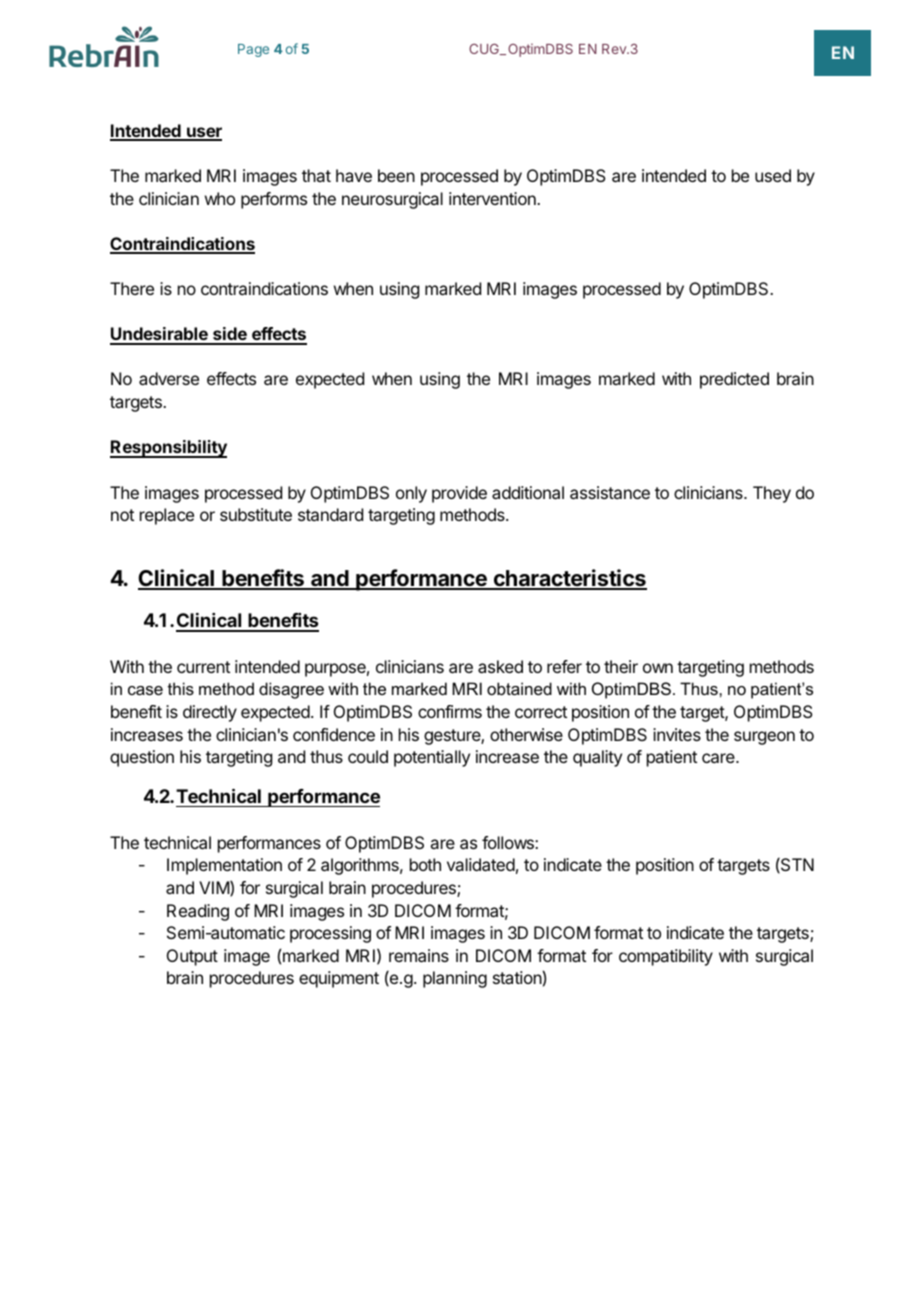  What do you see at coordinates (500, 666) in the page?
I see `asked` at bounding box center [500, 666].
